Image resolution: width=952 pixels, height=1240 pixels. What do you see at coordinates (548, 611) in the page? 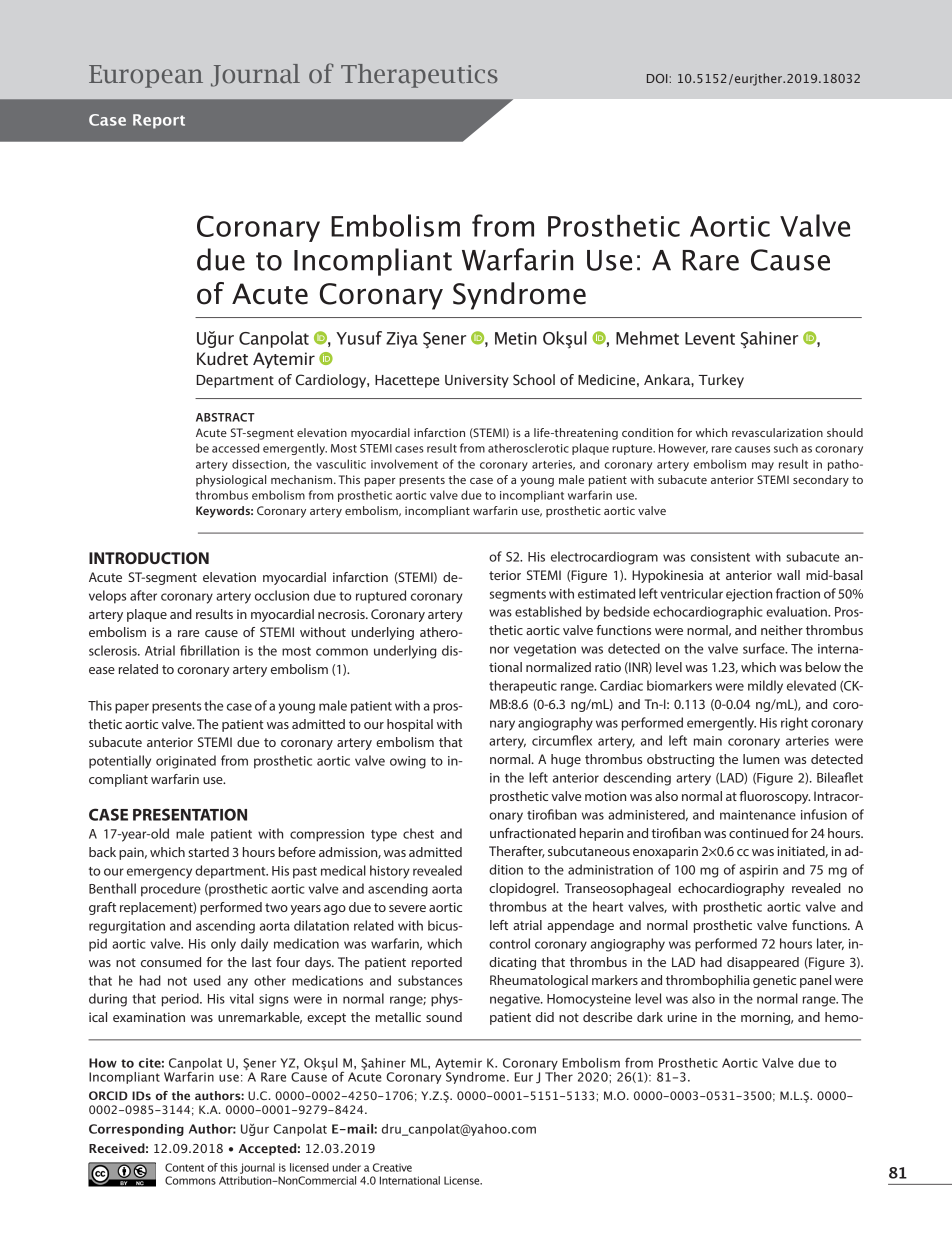
I see `established` at bounding box center [548, 611].
